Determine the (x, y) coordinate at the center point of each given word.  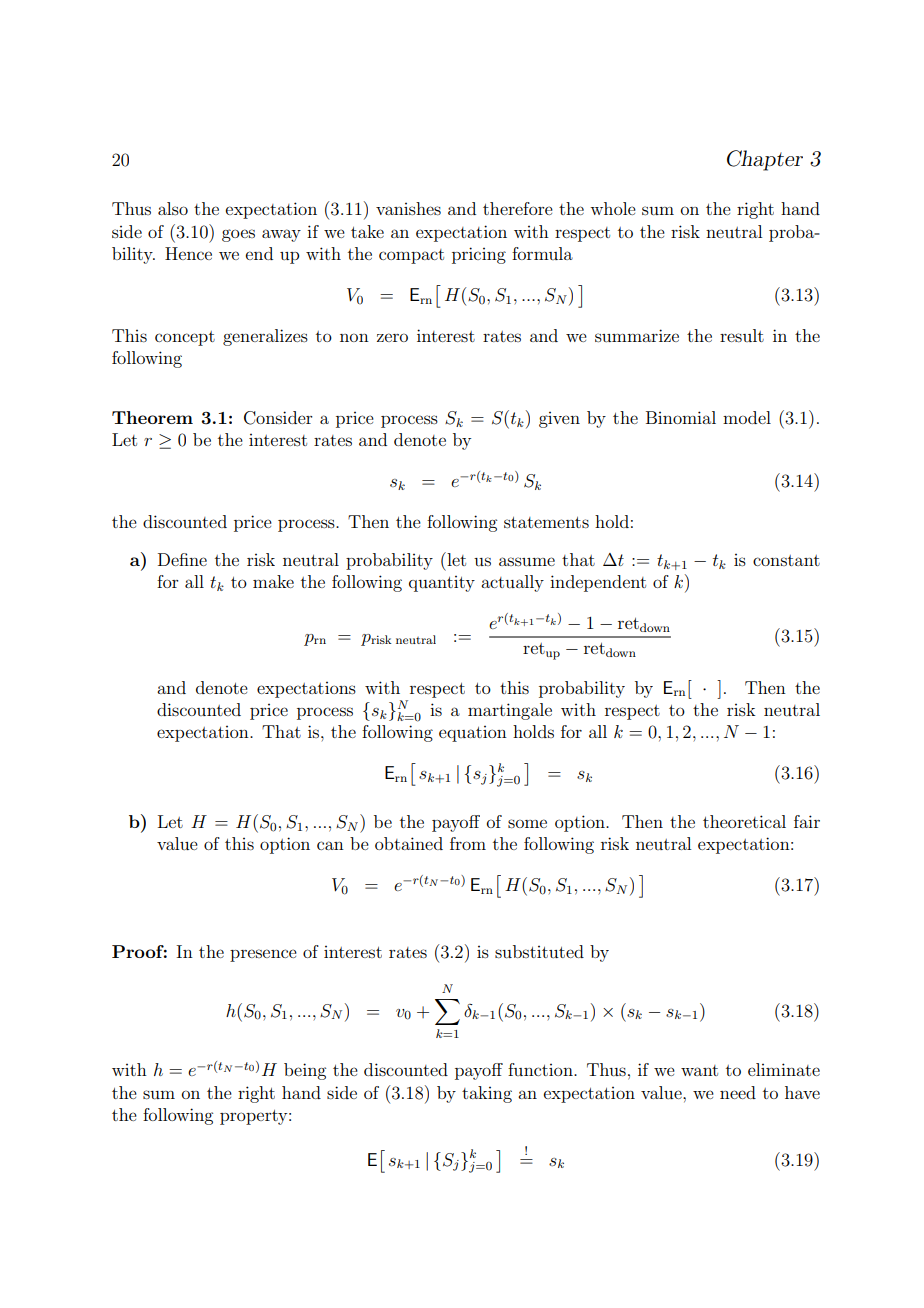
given (559, 420)
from (468, 843)
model (747, 417)
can (330, 845)
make (273, 581)
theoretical (744, 821)
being (305, 1071)
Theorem (152, 417)
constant (786, 560)
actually (512, 583)
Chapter (765, 160)
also (173, 208)
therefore (518, 208)
